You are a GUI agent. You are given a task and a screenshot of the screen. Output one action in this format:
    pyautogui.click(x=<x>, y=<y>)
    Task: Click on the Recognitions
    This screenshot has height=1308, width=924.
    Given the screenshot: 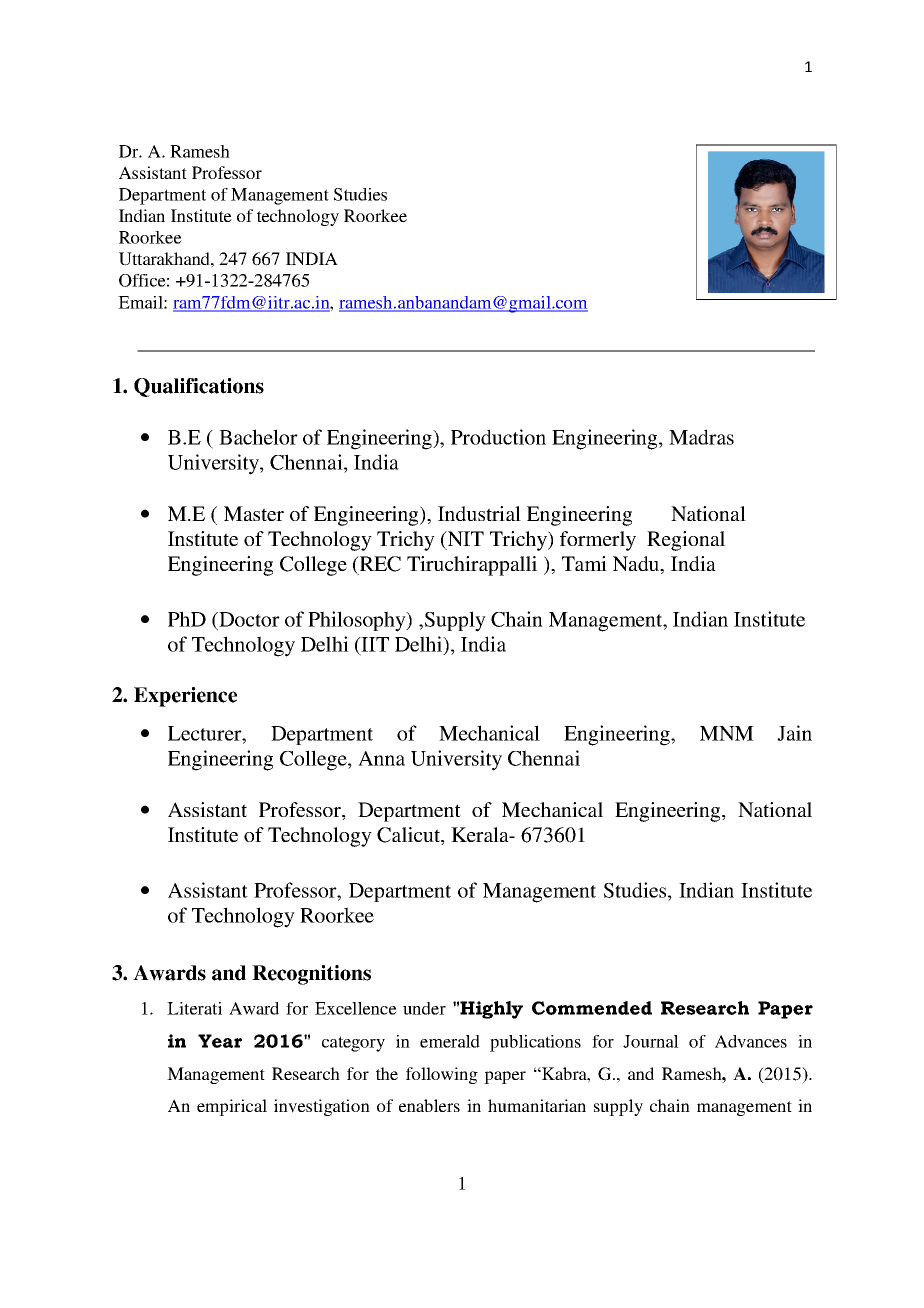 What is the action you would take?
    pyautogui.click(x=311, y=975)
